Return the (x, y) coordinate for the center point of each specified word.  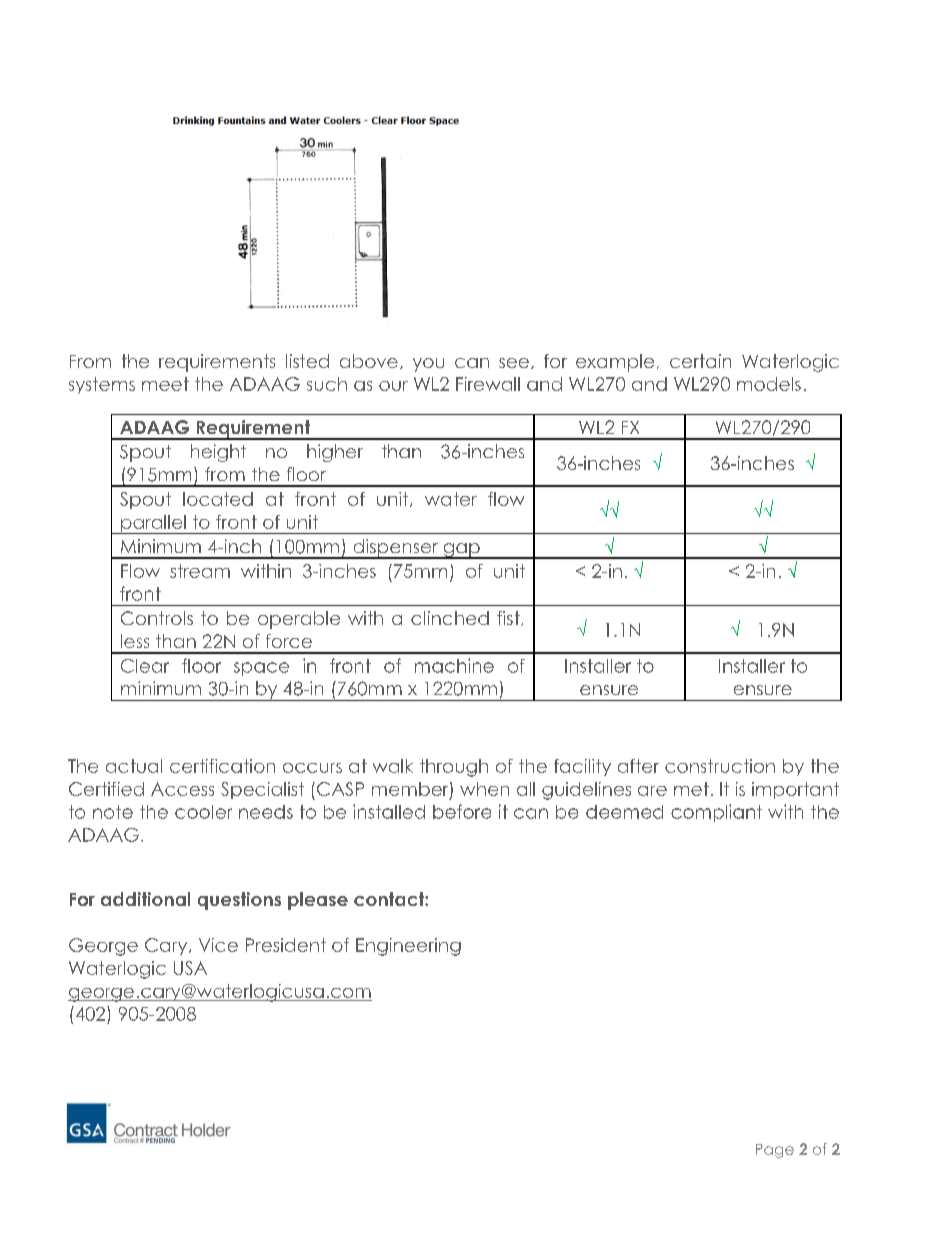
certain (700, 361)
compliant (716, 813)
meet (165, 384)
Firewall (488, 384)
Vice (218, 945)
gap (461, 551)
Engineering (408, 947)
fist (509, 618)
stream (200, 571)
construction (720, 766)
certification (222, 766)
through (454, 768)
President (286, 945)
